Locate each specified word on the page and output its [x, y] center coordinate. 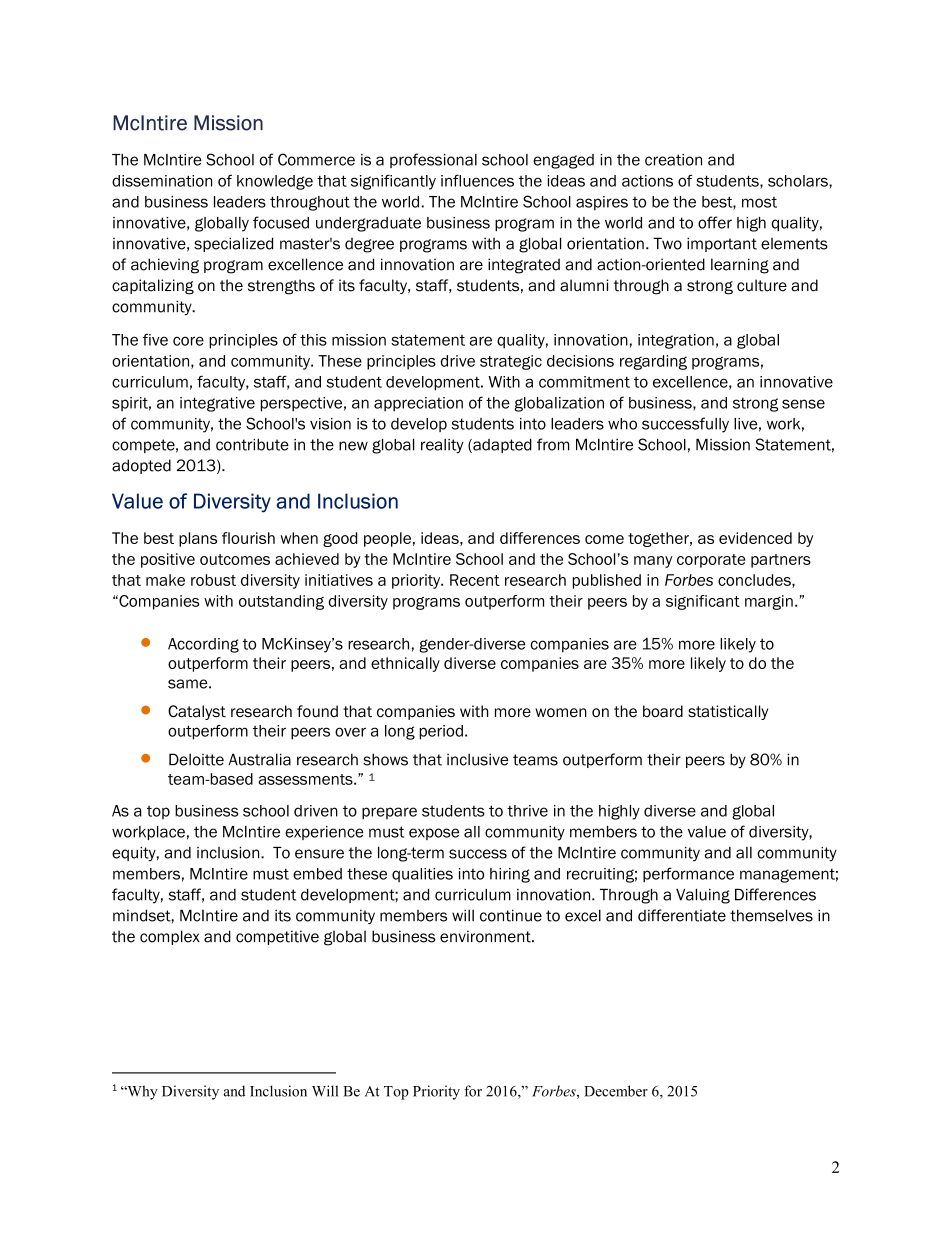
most [759, 202]
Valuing [703, 896]
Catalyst [197, 712]
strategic [511, 362]
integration [676, 341]
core [188, 341]
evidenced [755, 538]
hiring [510, 875]
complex [170, 937]
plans [198, 539]
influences [477, 180]
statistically [728, 712]
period [441, 732]
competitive [277, 937]
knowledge [275, 182]
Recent [475, 580]
